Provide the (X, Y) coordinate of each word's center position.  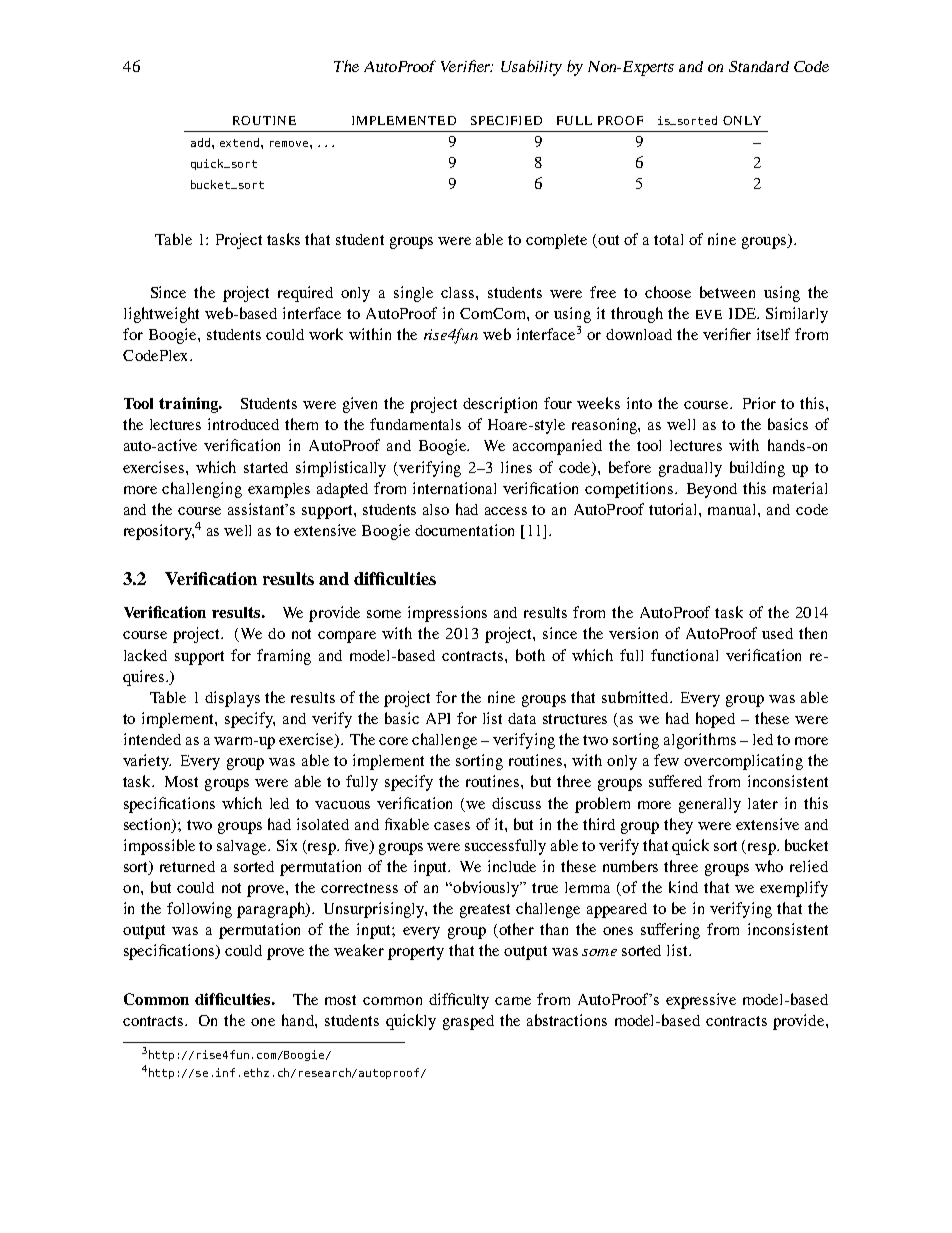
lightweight (161, 315)
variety (147, 762)
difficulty (459, 1001)
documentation (464, 530)
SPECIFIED (506, 120)
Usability (531, 68)
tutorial (674, 509)
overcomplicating (743, 762)
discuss (516, 803)
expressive (701, 1001)
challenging (202, 490)
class (459, 292)
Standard (759, 66)
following (199, 910)
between (727, 292)
